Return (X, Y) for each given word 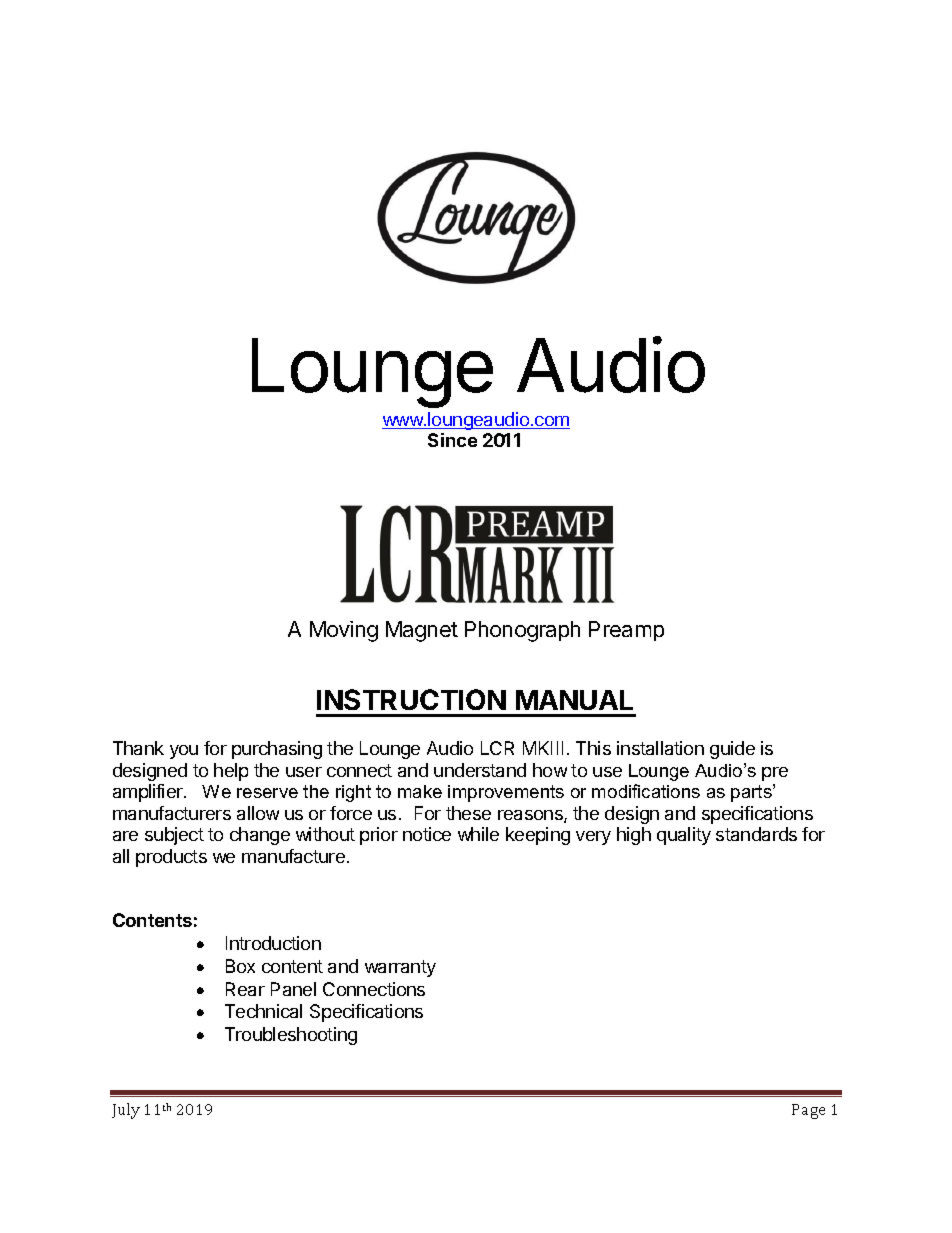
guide (732, 750)
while (478, 834)
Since (452, 440)
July (126, 1111)
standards (756, 834)
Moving (344, 631)
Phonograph (522, 631)
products (171, 858)
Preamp (626, 631)
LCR (497, 748)
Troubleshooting (291, 1036)
